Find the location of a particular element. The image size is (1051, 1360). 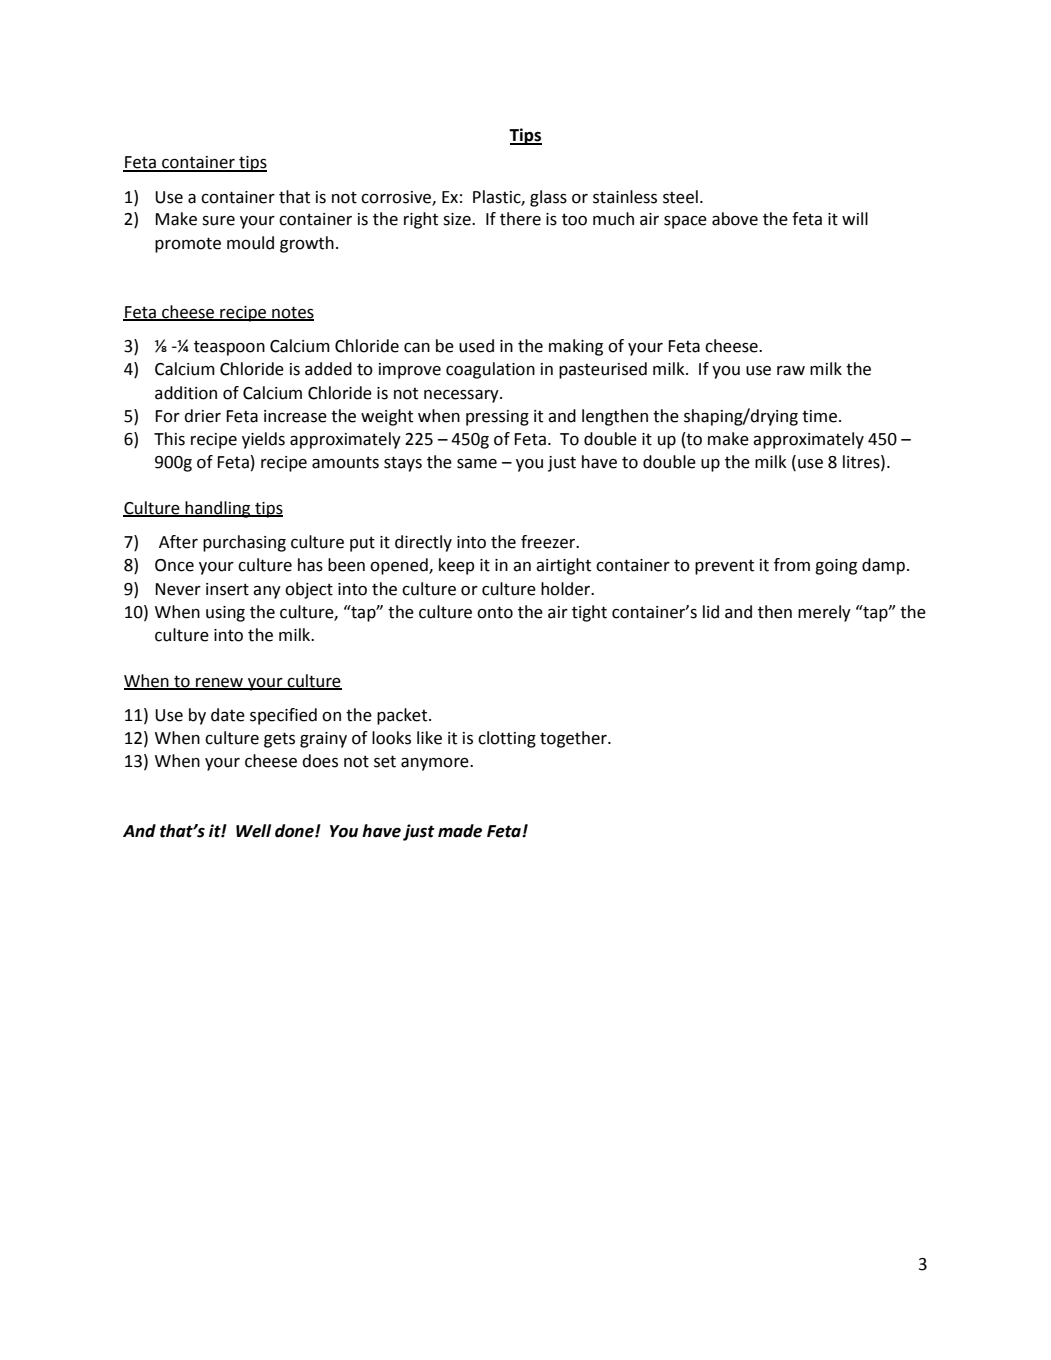

will is located at coordinates (855, 218).
